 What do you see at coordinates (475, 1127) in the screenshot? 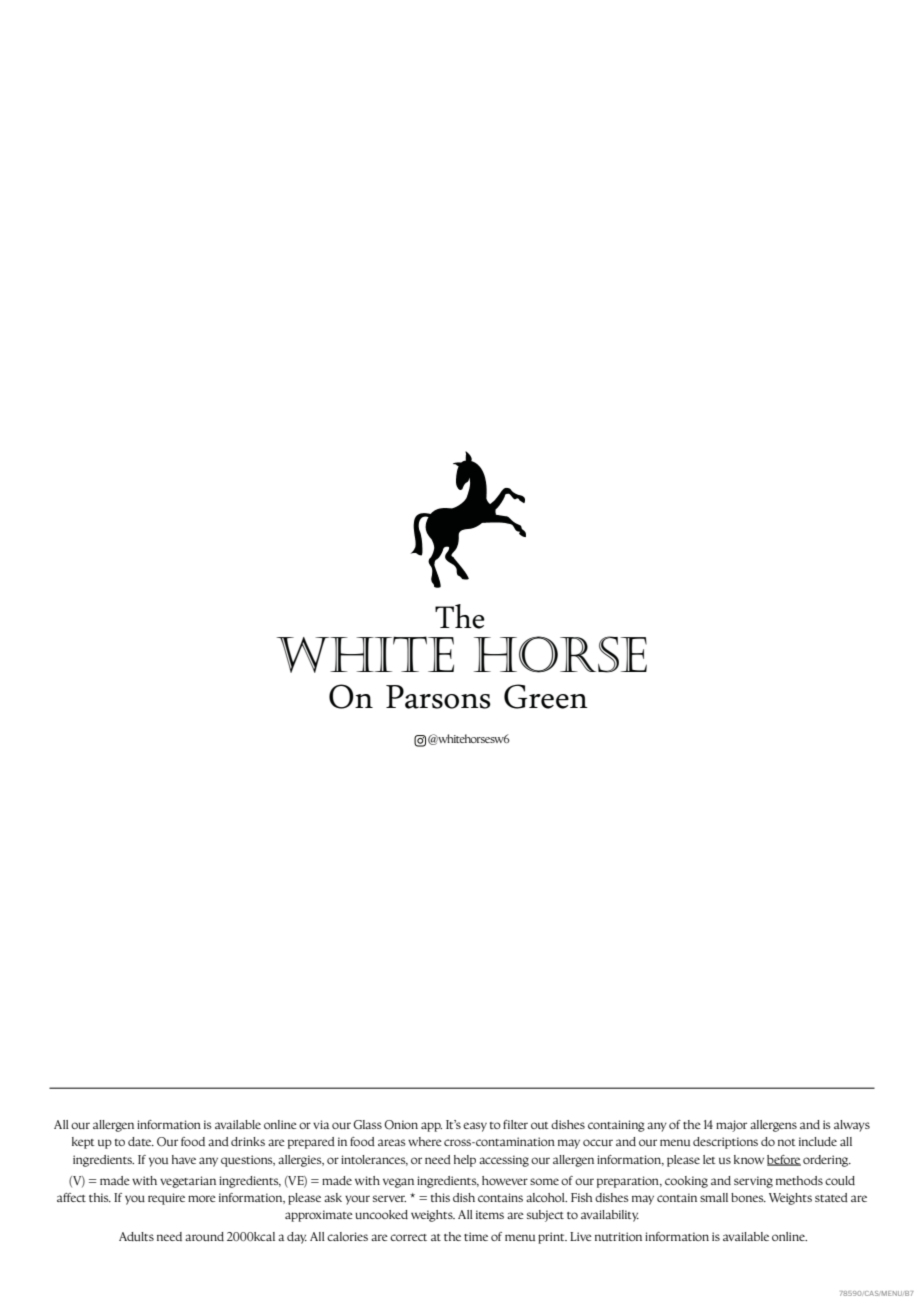
I see `easy` at bounding box center [475, 1127].
